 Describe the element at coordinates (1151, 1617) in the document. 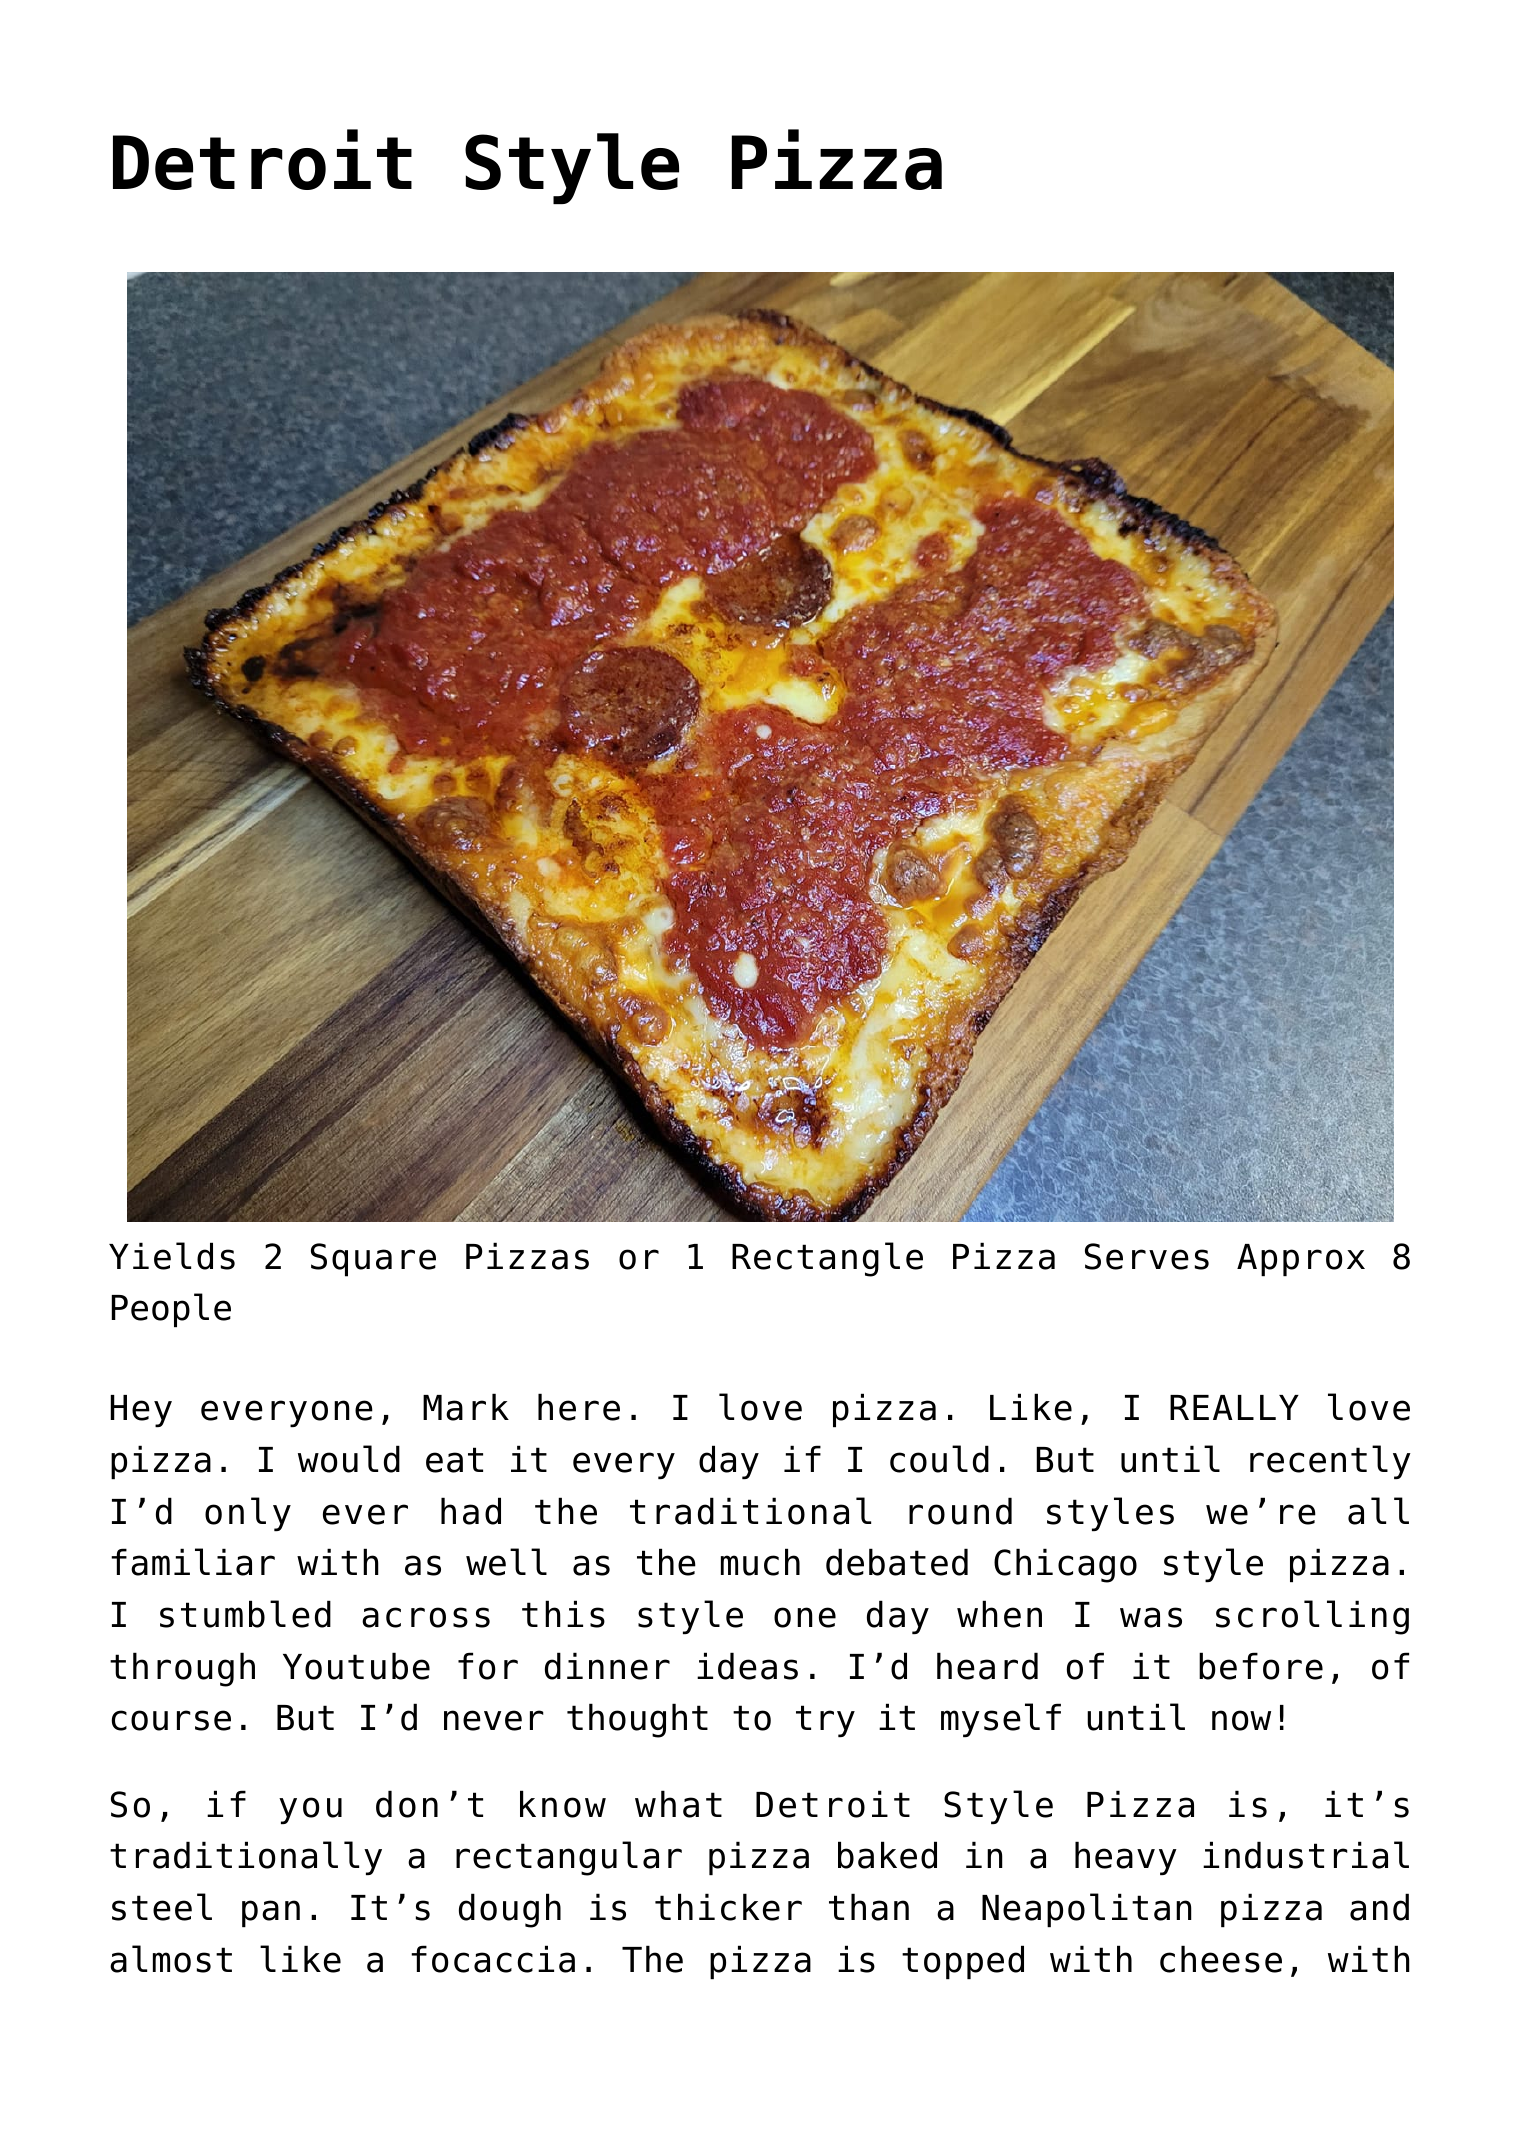

I see `was` at that location.
